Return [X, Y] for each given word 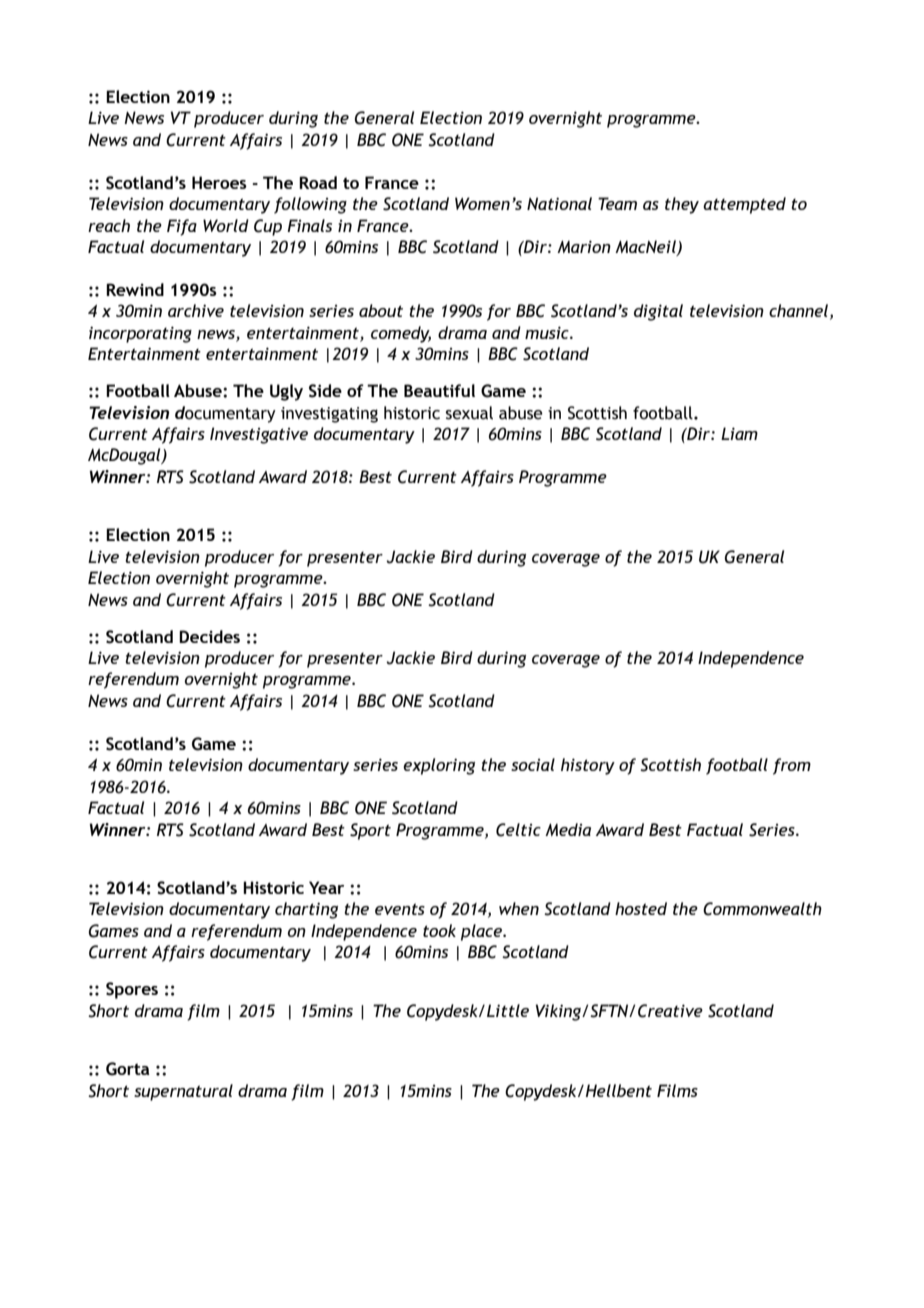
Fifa [182, 227]
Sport [370, 831]
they [682, 205]
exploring [439, 766]
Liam [739, 433]
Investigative [259, 435]
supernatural [183, 1092]
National [559, 203]
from [792, 766]
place [482, 932]
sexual [469, 413]
